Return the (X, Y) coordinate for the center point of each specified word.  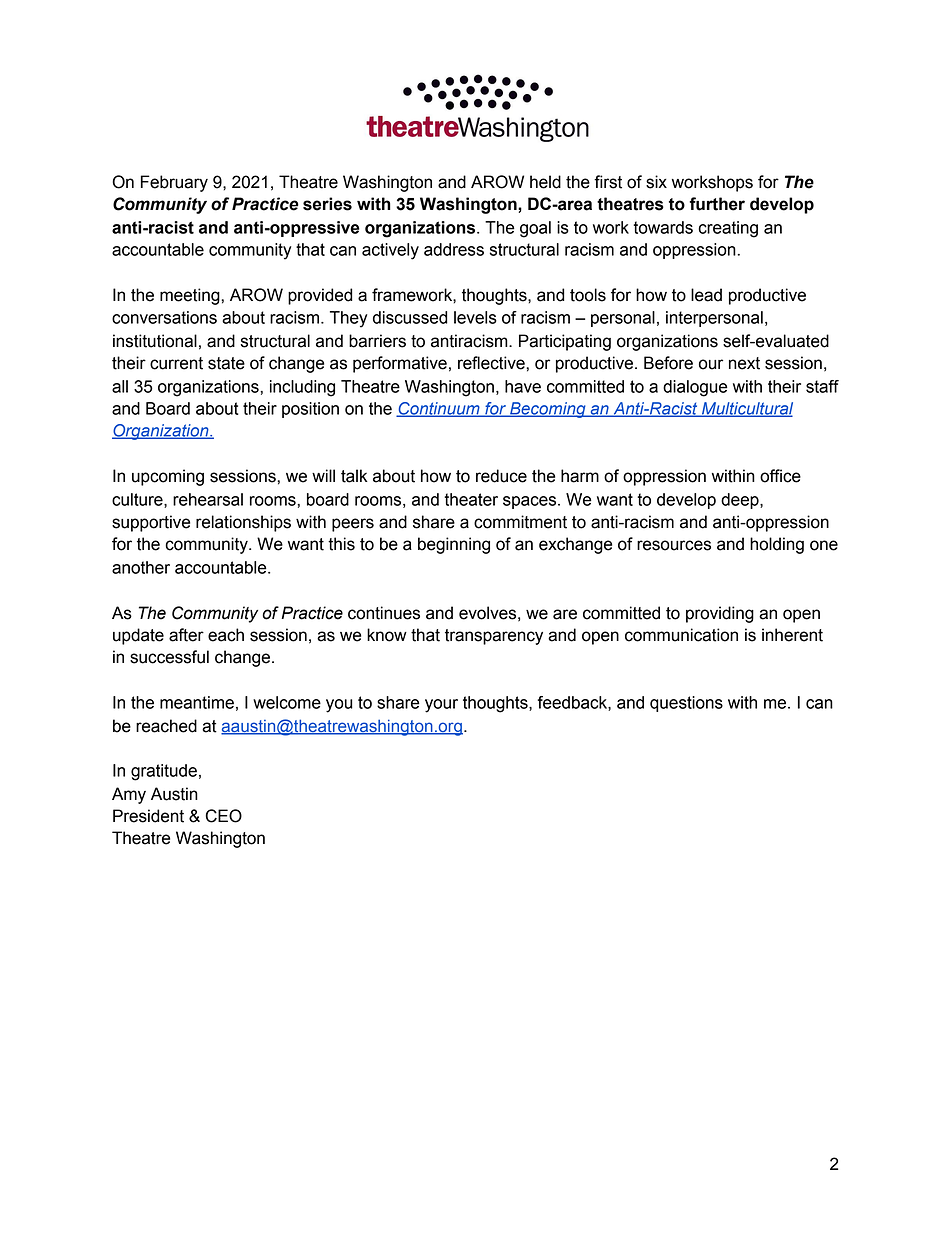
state (226, 363)
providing (720, 614)
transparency (494, 637)
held (545, 182)
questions (686, 704)
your (441, 706)
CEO (223, 816)
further (717, 204)
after (186, 635)
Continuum (439, 409)
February (174, 183)
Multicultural (746, 409)
